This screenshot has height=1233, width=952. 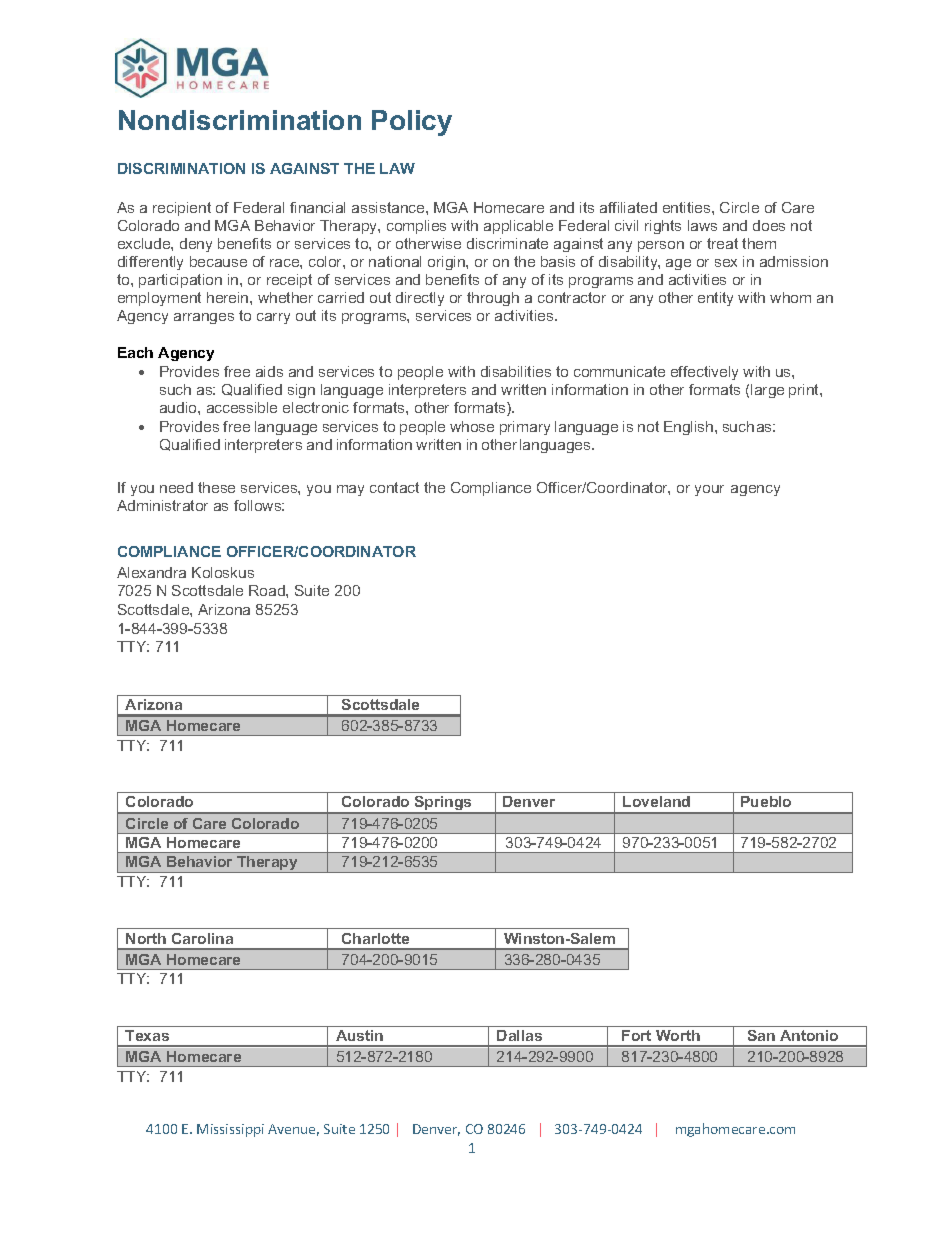 I want to click on recipient, so click(x=182, y=209).
